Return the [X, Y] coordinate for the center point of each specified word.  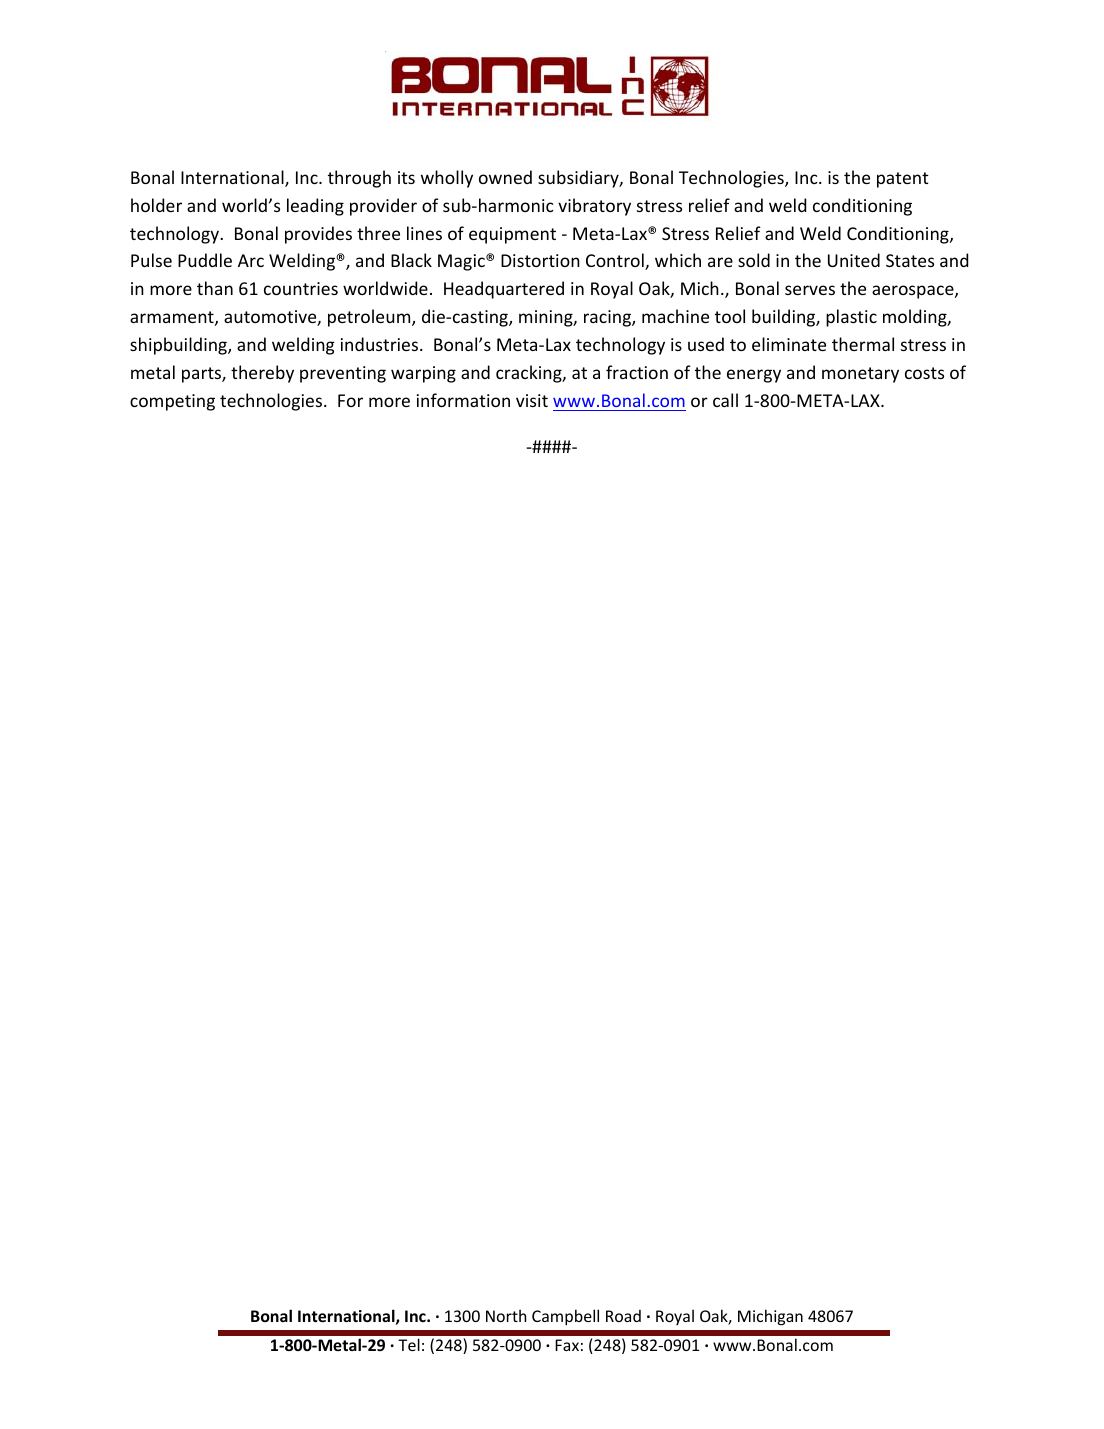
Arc [251, 260]
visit [532, 400]
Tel [409, 1344]
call [725, 400]
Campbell [565, 1317]
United [854, 260]
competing [172, 402]
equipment [512, 235]
